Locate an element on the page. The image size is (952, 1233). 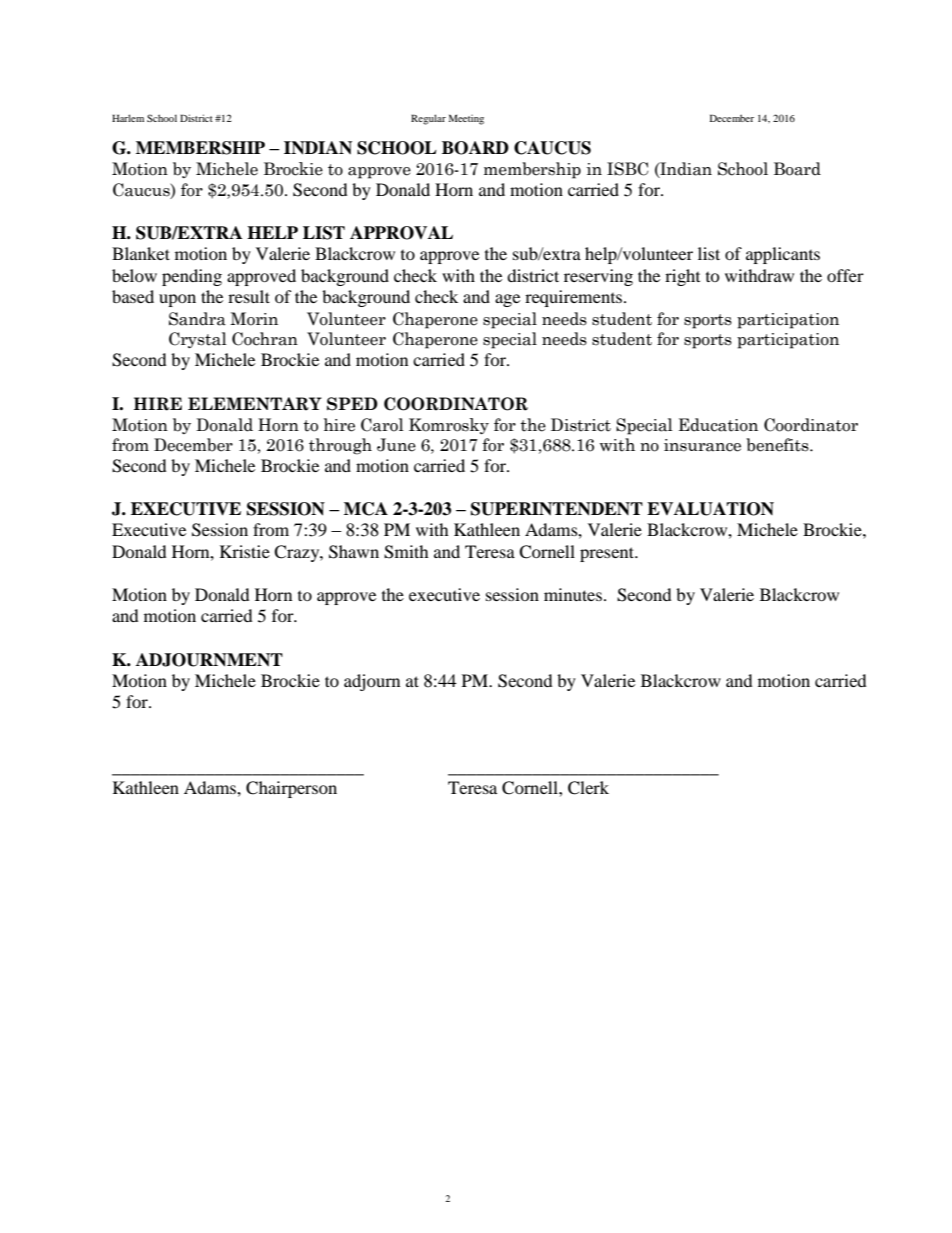
right is located at coordinates (682, 277).
